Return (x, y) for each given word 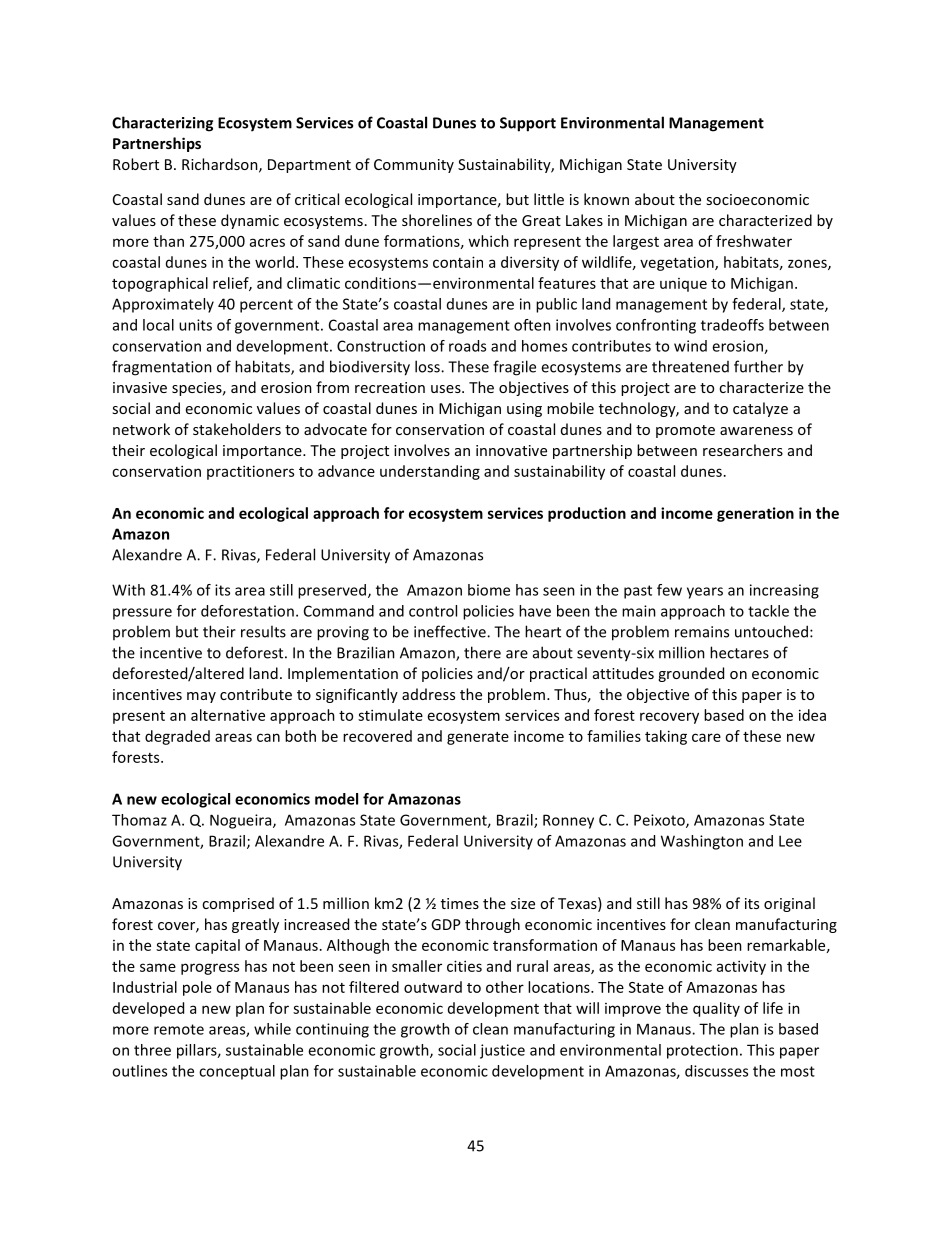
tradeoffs (732, 325)
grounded (691, 674)
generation (755, 514)
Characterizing (162, 124)
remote (179, 1029)
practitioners (250, 472)
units (195, 325)
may (201, 697)
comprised (238, 904)
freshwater (754, 241)
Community (414, 166)
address (428, 694)
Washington (702, 842)
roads (467, 346)
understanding (430, 472)
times (460, 903)
